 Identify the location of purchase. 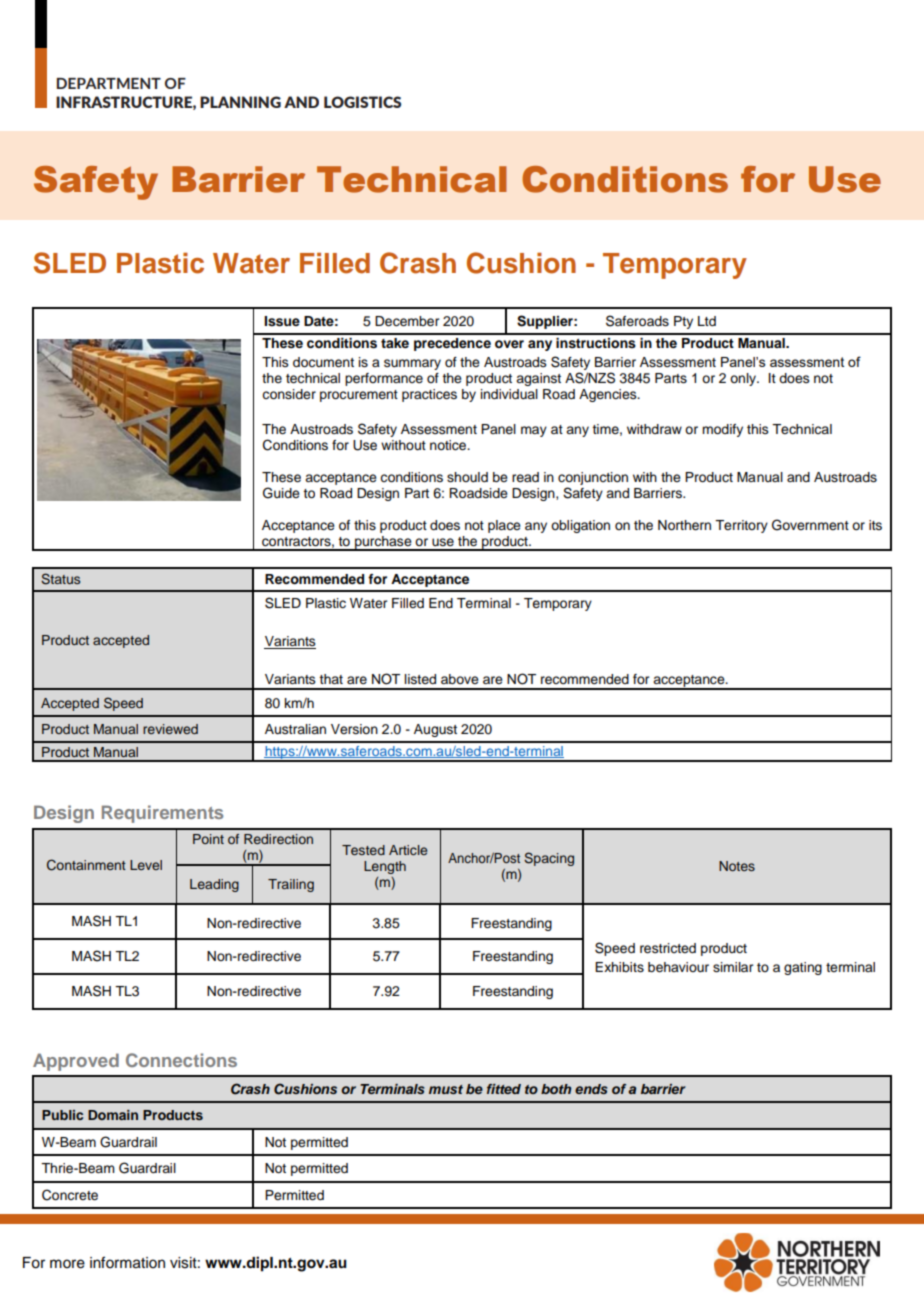
(383, 543).
